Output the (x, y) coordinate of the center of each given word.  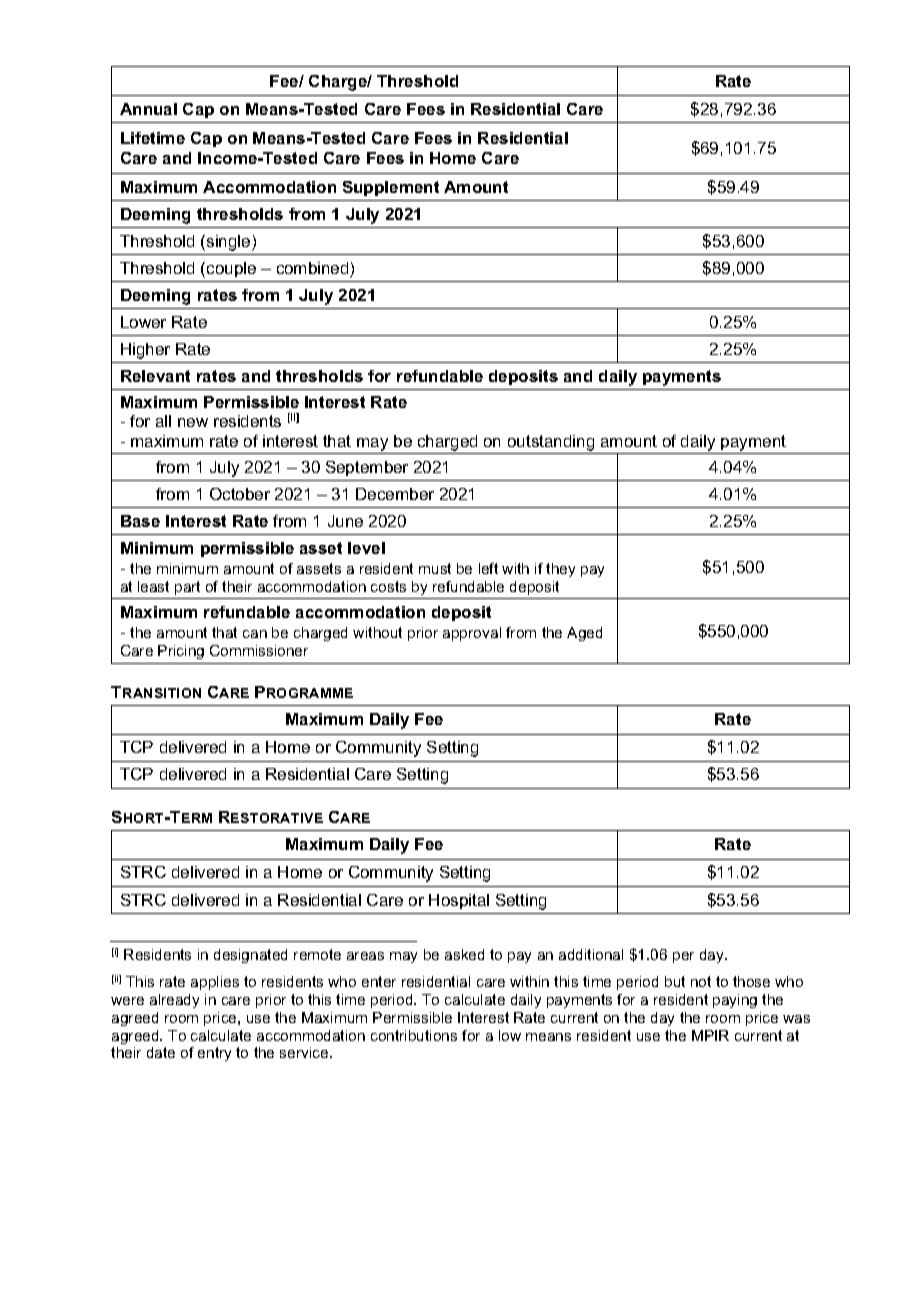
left (488, 568)
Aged (584, 634)
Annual (148, 109)
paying (735, 1001)
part (187, 588)
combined (312, 268)
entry (214, 1054)
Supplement (391, 188)
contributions (414, 1035)
